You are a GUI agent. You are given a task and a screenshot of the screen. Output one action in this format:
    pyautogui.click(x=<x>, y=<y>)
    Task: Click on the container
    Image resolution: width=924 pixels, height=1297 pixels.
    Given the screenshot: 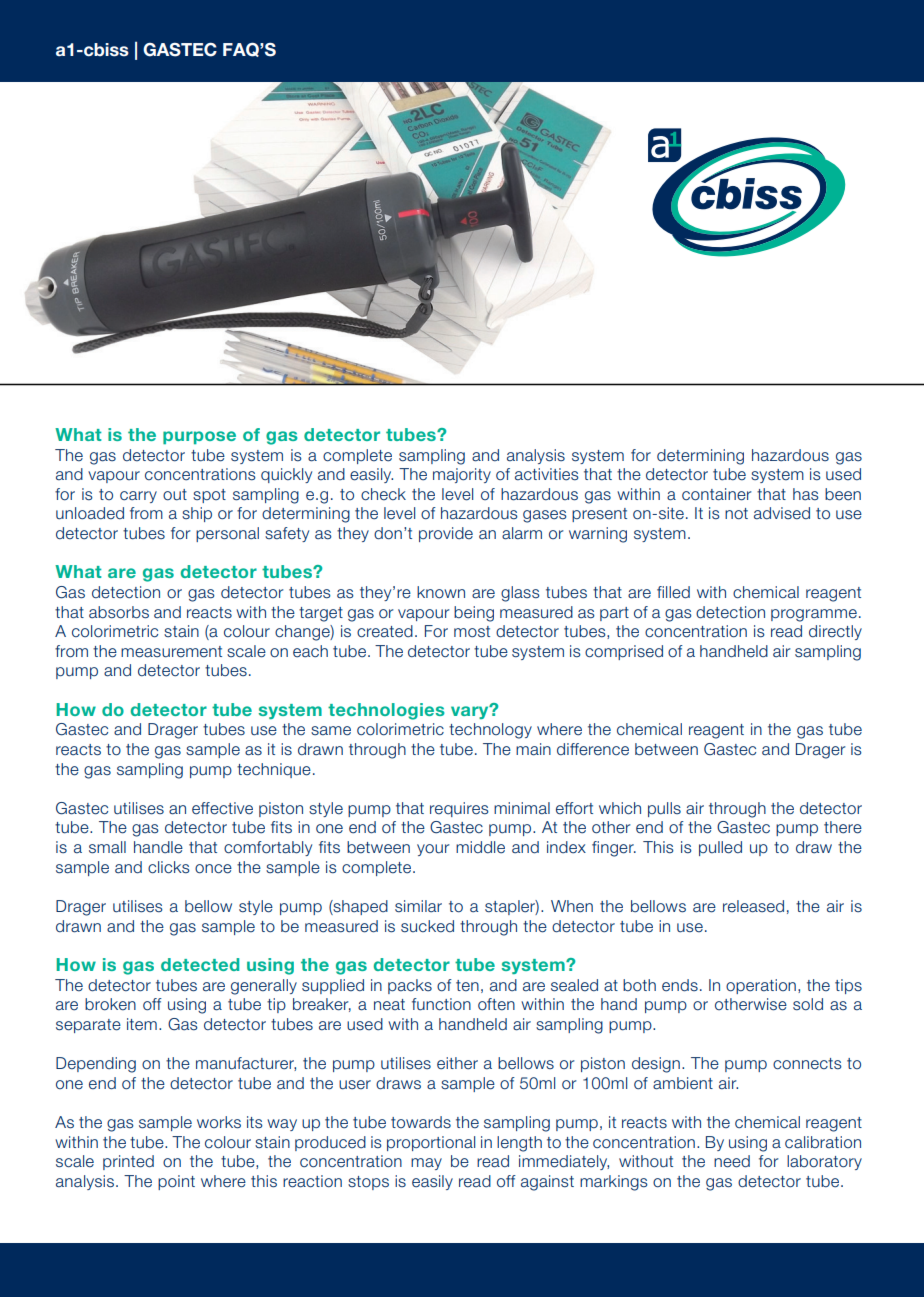 What is the action you would take?
    pyautogui.click(x=717, y=494)
